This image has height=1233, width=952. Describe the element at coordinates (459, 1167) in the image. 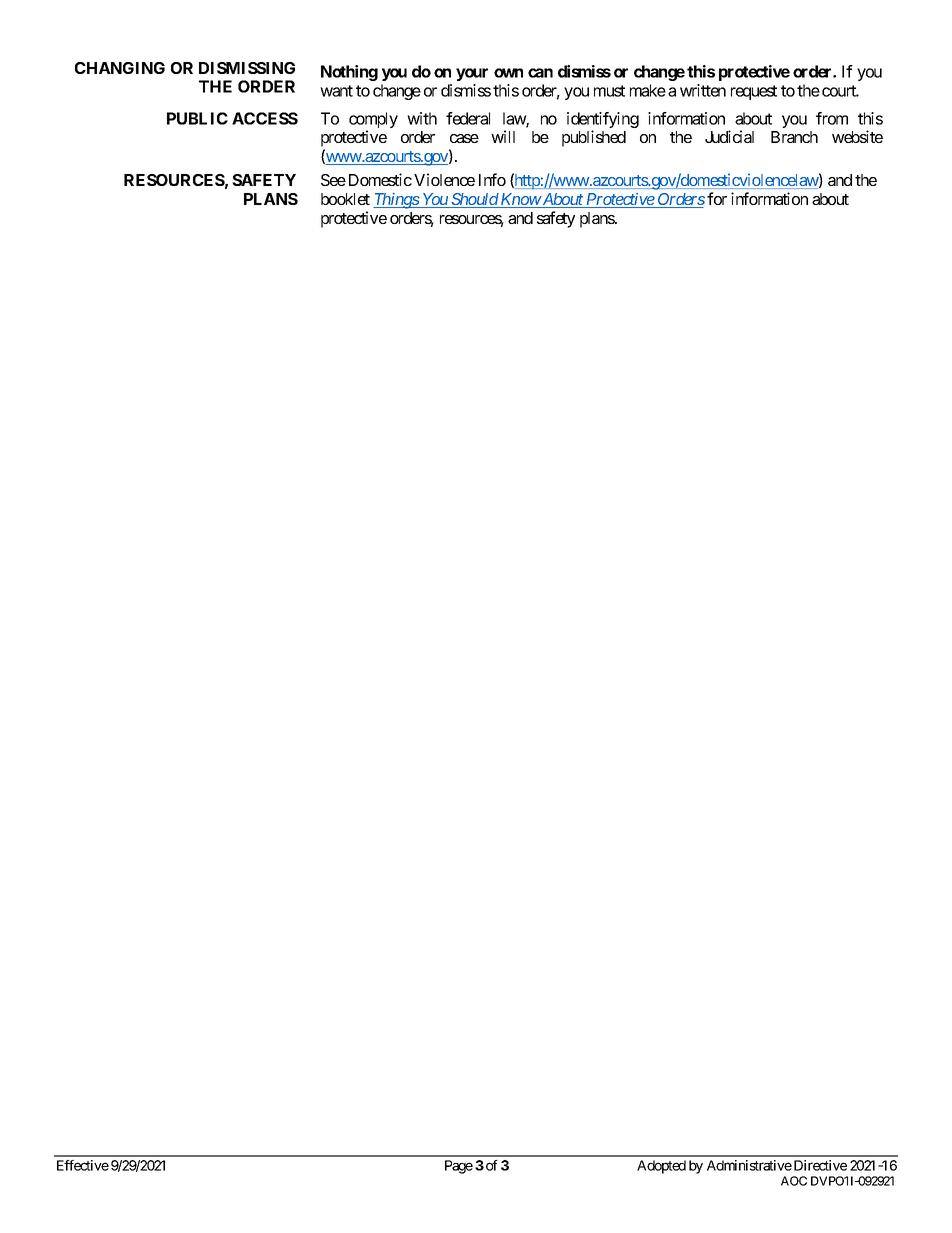

I see `Page` at that location.
